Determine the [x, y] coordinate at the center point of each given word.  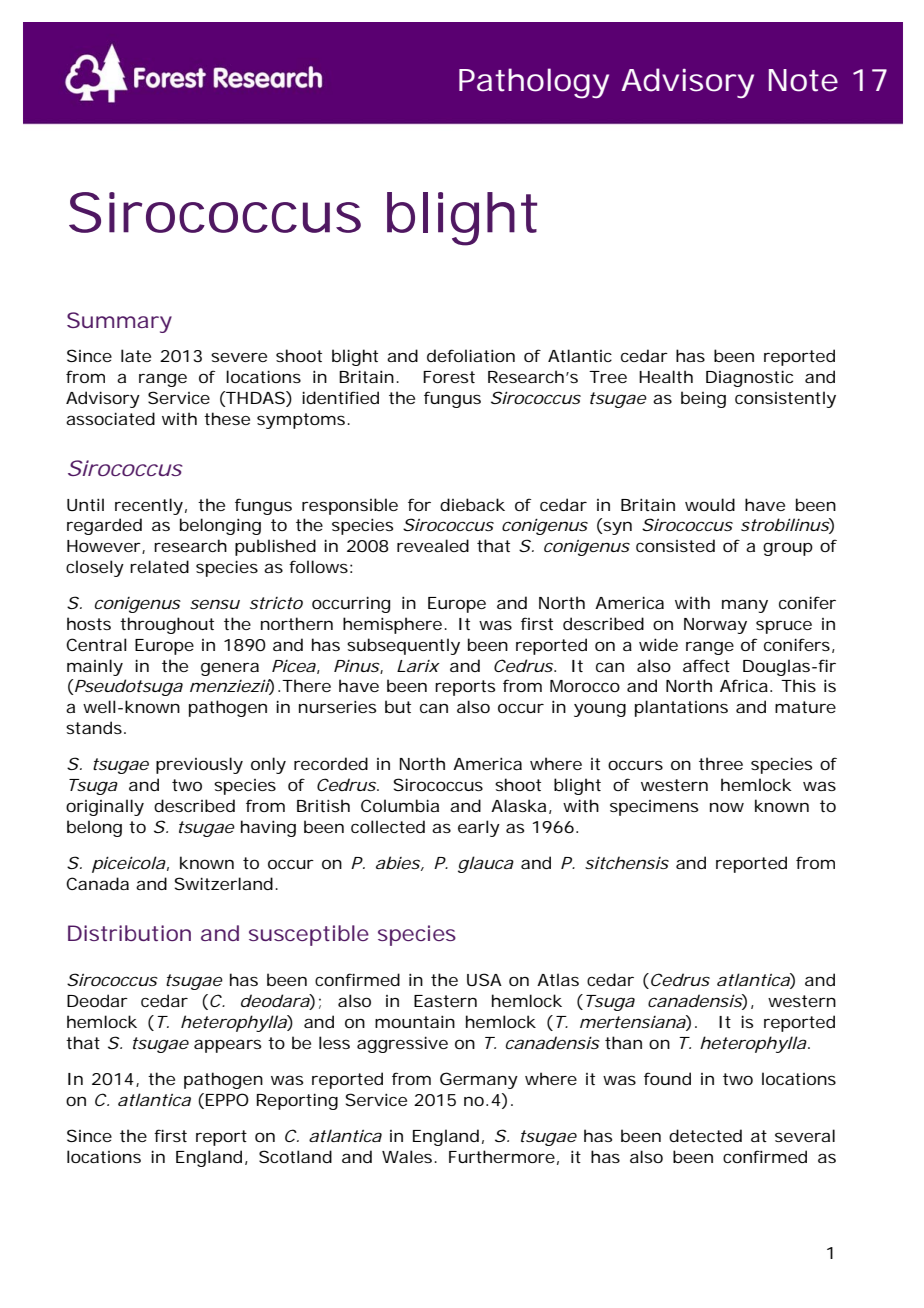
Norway [715, 626]
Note [803, 80]
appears [227, 1046]
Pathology [534, 83]
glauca [486, 864]
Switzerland [224, 883]
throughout [167, 625]
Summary [119, 322]
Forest [449, 377]
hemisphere [392, 625]
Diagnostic [749, 378]
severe [239, 357]
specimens [654, 808]
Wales [408, 1156]
